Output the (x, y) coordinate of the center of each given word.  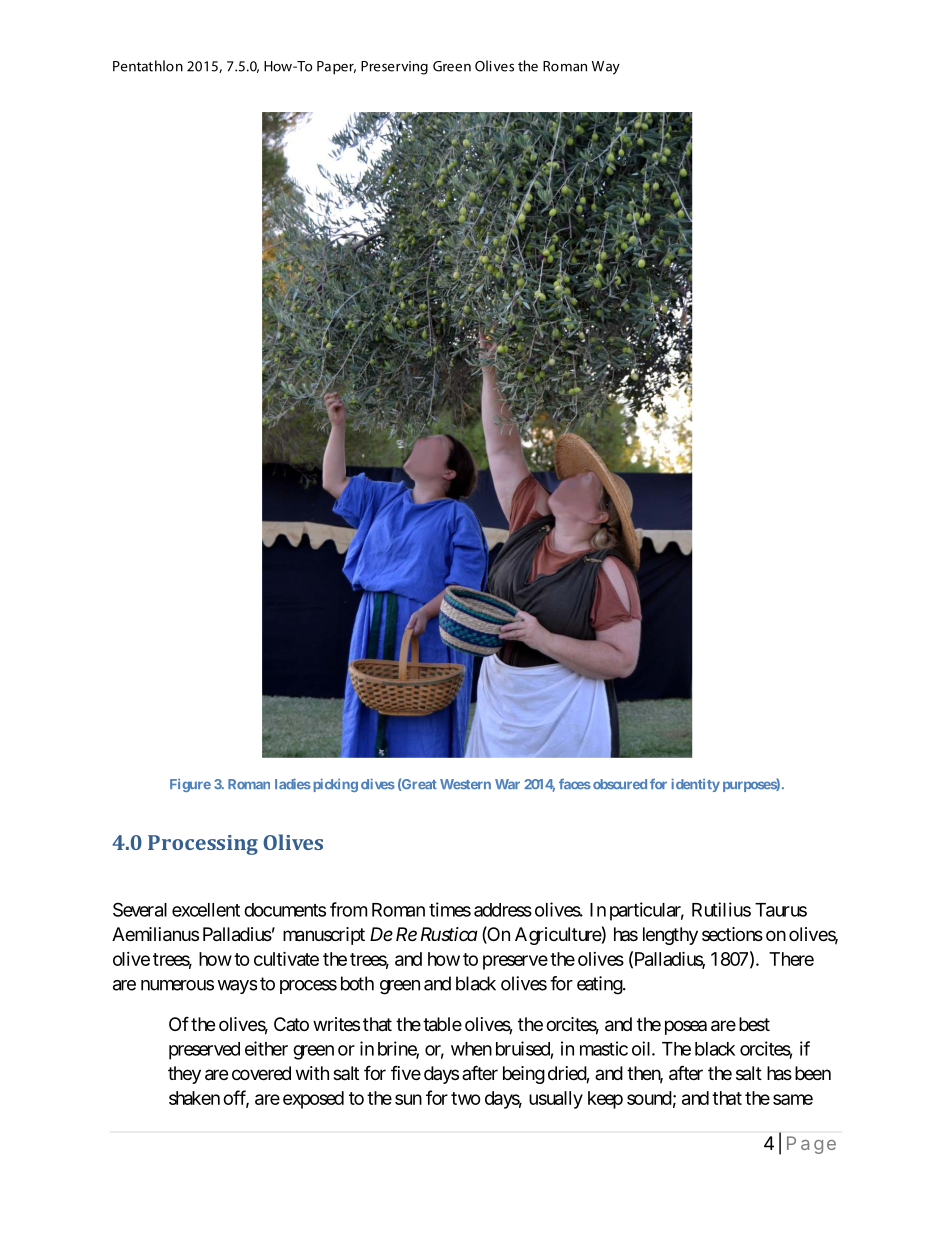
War (507, 784)
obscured (620, 784)
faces (575, 784)
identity (696, 785)
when (471, 1049)
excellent (206, 910)
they (184, 1075)
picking (334, 785)
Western (465, 784)
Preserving (394, 68)
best (754, 1024)
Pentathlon (148, 66)
